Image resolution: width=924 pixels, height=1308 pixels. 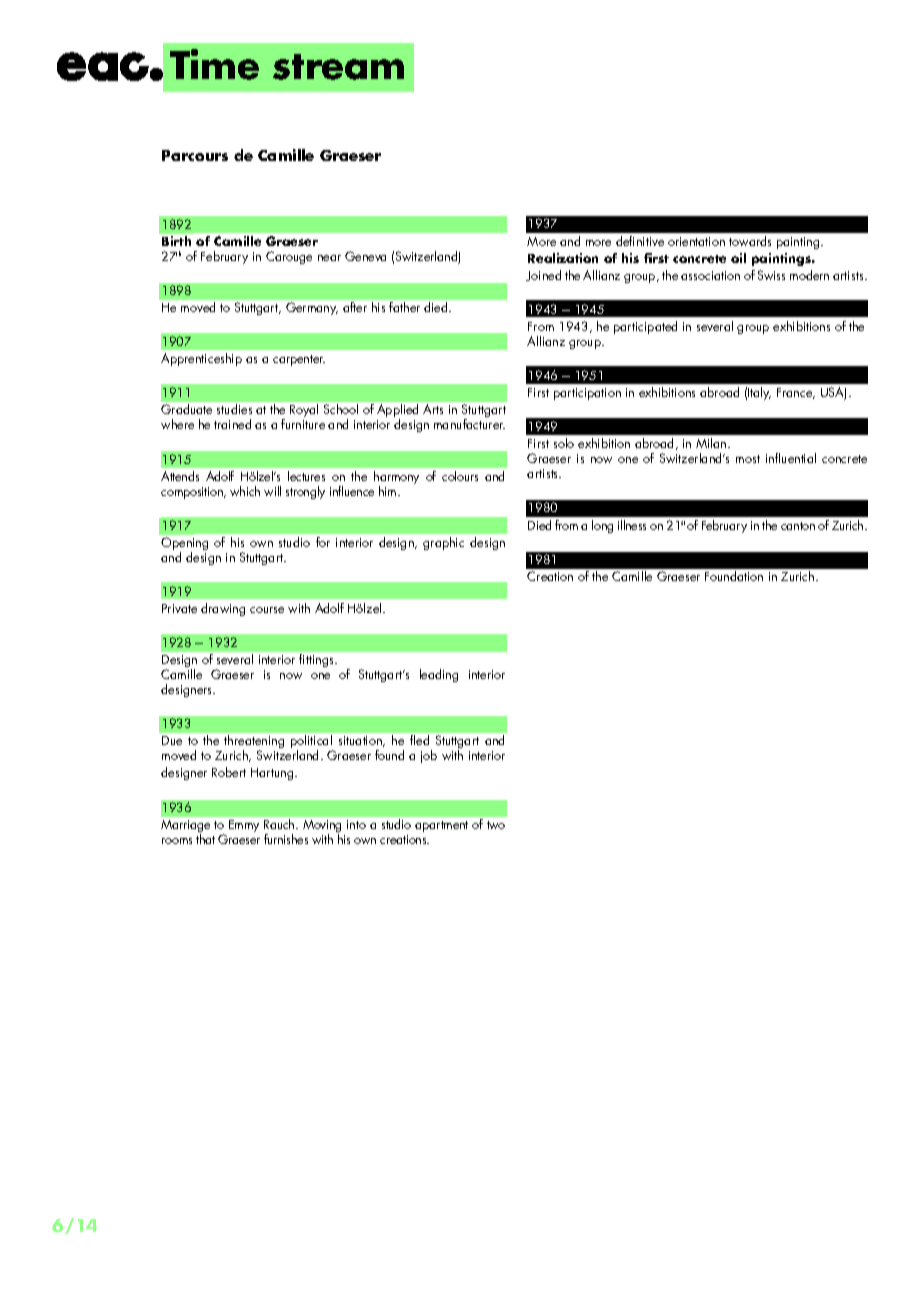 What do you see at coordinates (496, 825) in the image?
I see `two` at bounding box center [496, 825].
